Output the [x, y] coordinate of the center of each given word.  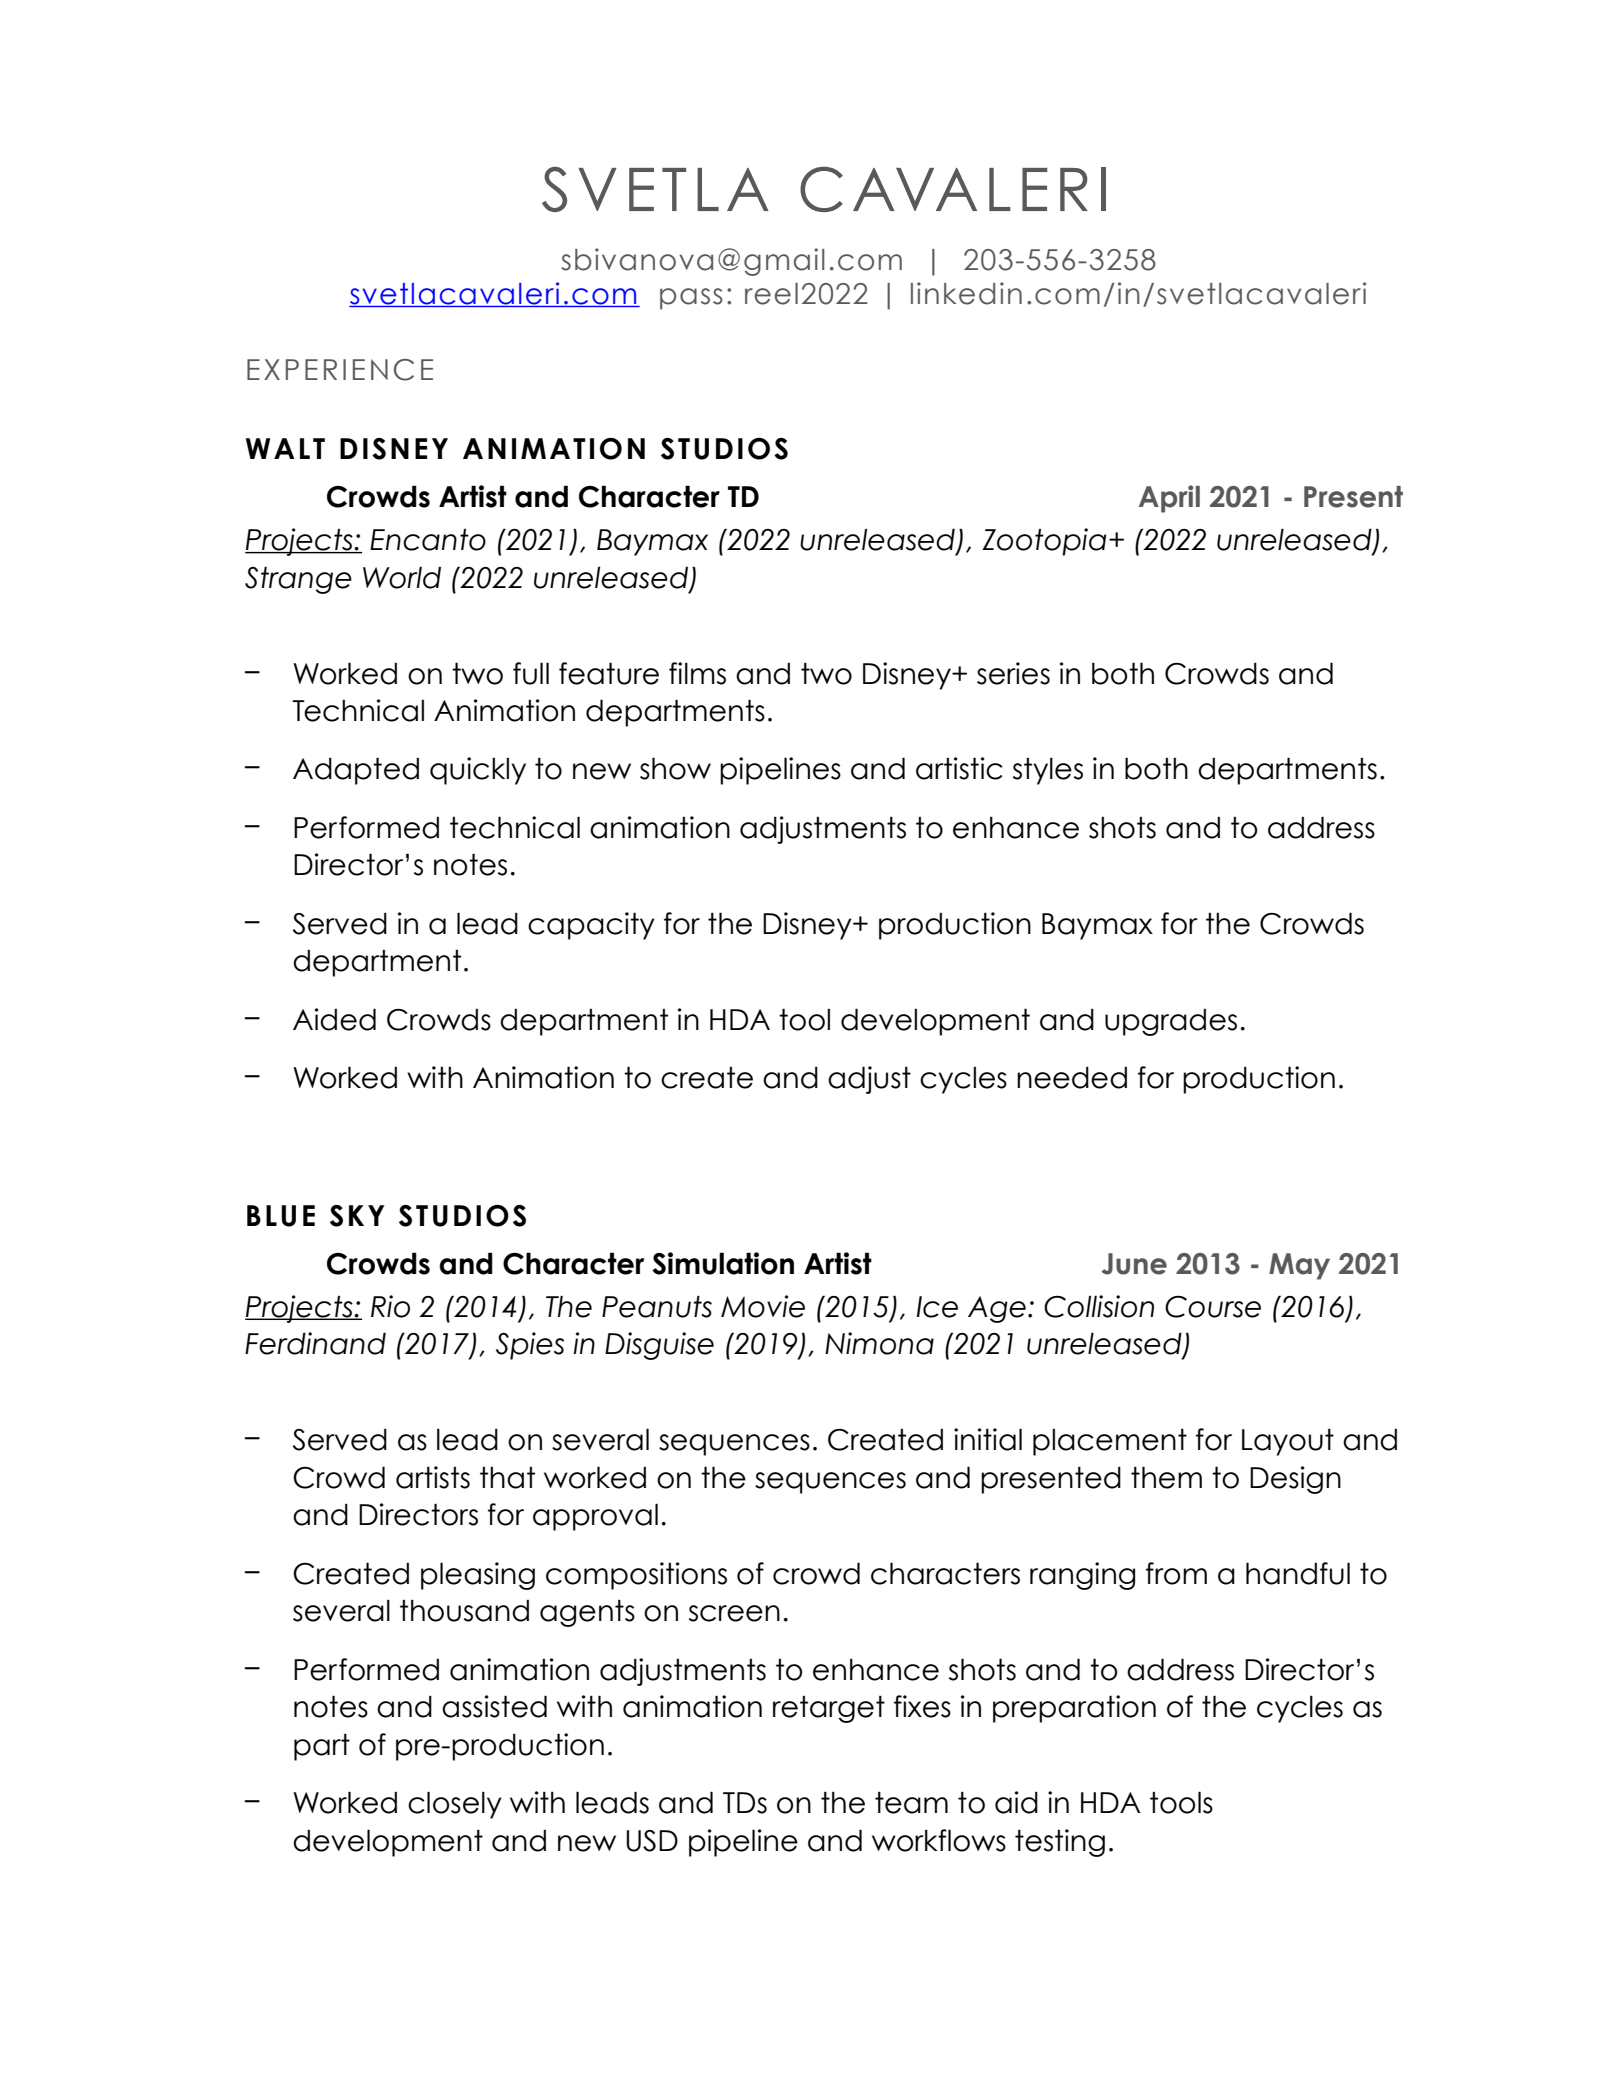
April [1169, 499]
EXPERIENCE [340, 370]
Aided [334, 1019]
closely [455, 1805]
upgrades [1171, 1022]
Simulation [723, 1263]
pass [691, 299]
